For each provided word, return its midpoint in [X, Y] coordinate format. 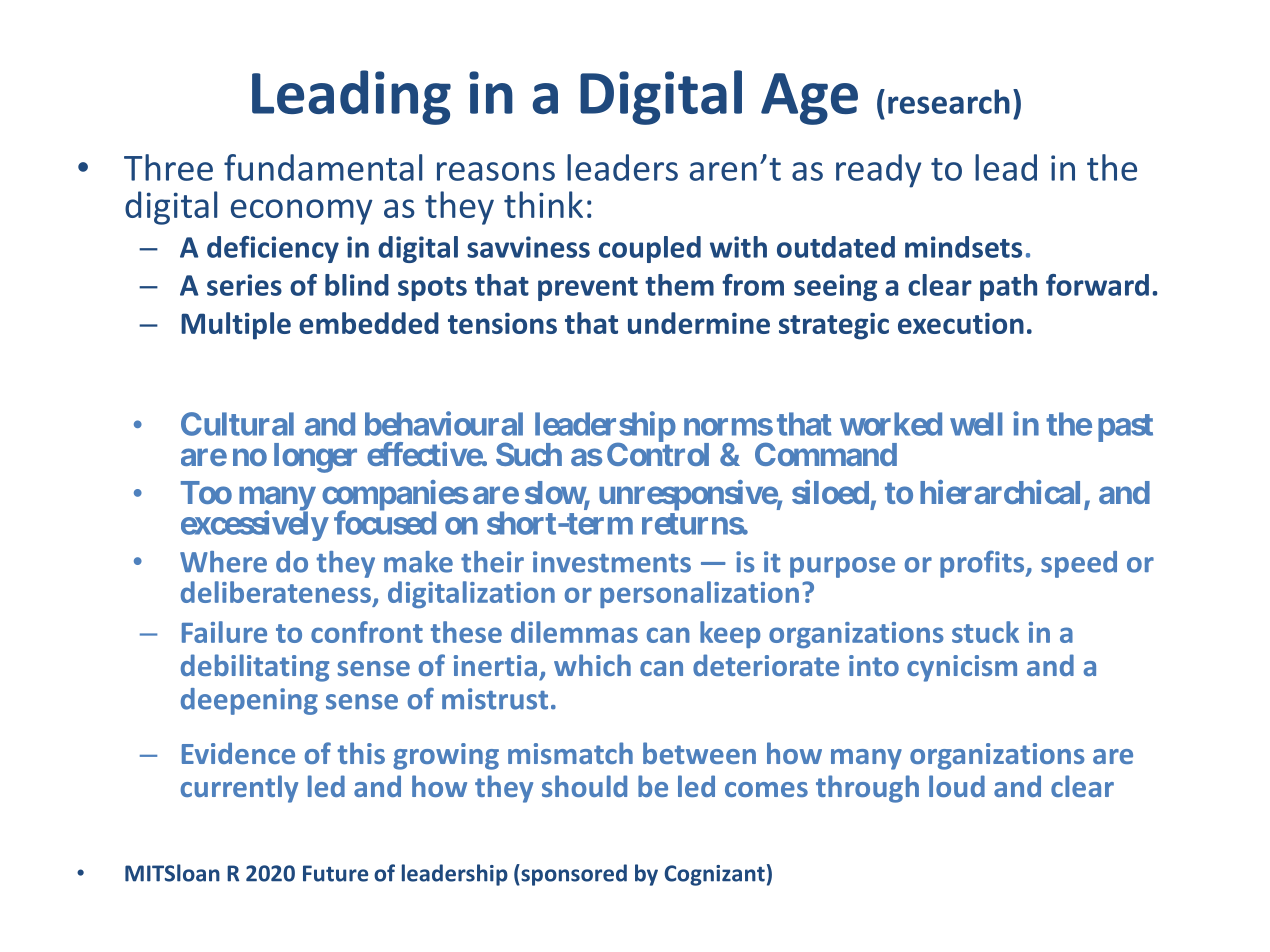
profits [983, 564]
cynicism [962, 668]
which [592, 665]
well [976, 424]
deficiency [273, 249]
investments [612, 562]
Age [809, 99]
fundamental [323, 167]
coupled [650, 249]
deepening [249, 701]
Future [335, 873]
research [949, 101]
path [1008, 287]
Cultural [237, 424]
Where [223, 562]
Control [658, 453]
